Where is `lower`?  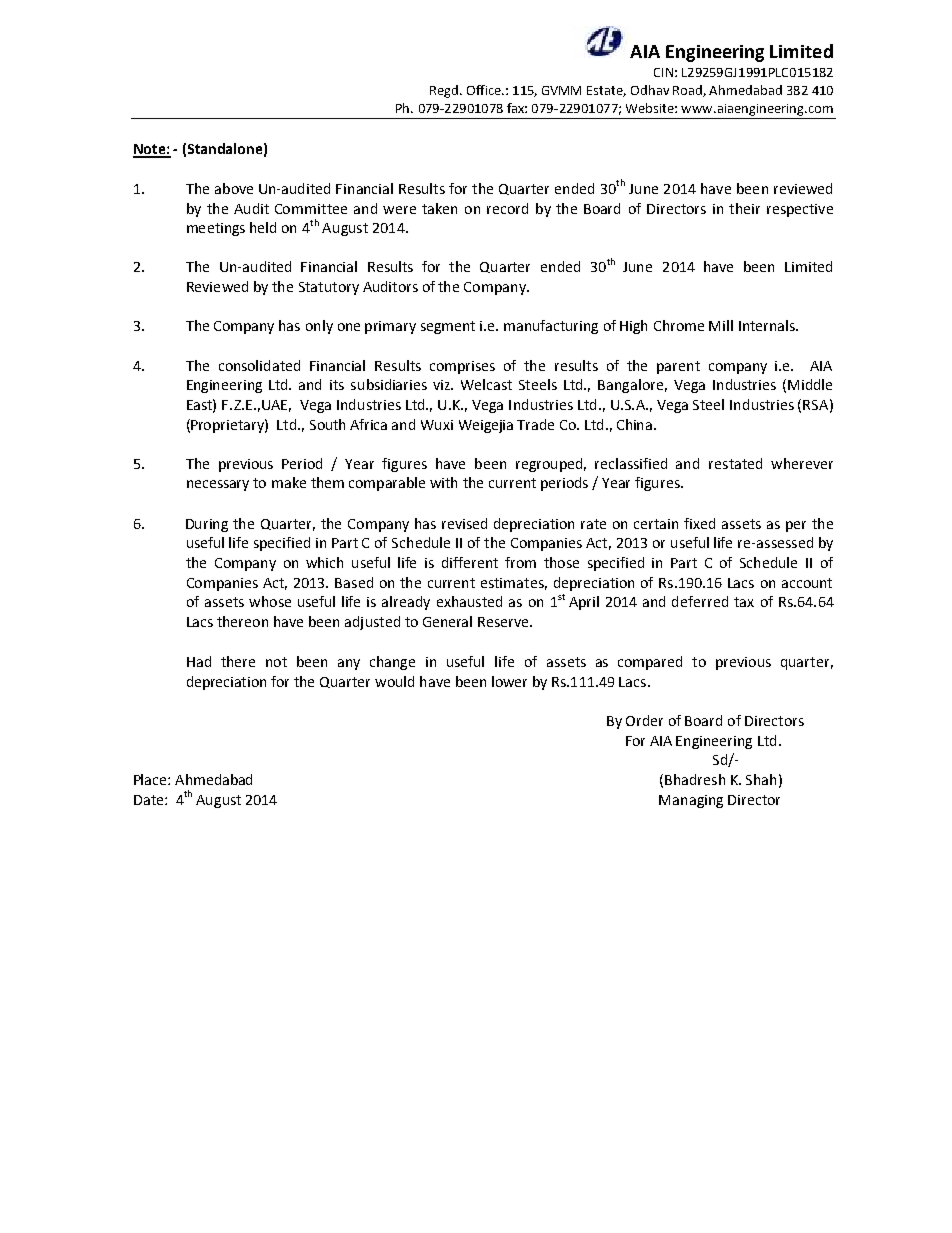 lower is located at coordinates (509, 681).
